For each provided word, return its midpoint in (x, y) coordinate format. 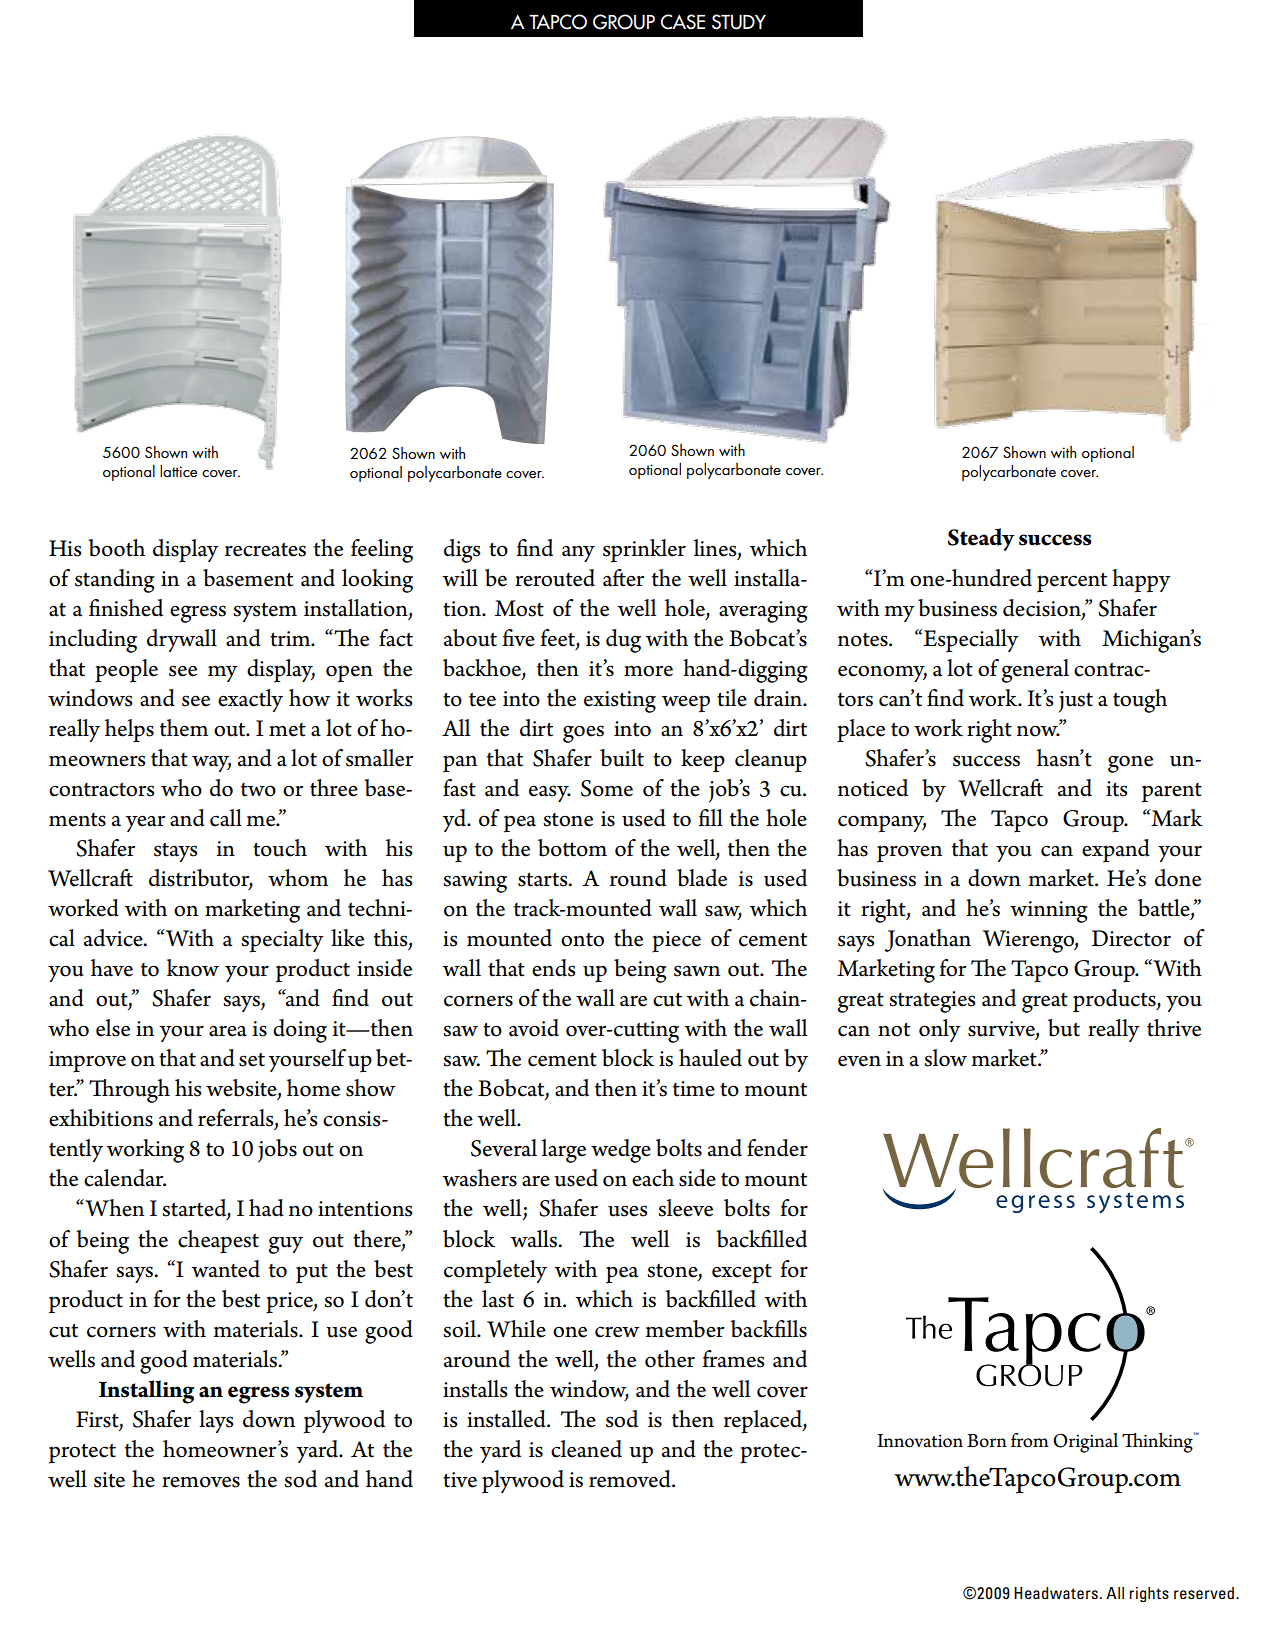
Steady (981, 539)
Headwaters (1056, 1593)
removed (631, 1479)
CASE (683, 22)
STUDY (739, 22)
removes (201, 1482)
